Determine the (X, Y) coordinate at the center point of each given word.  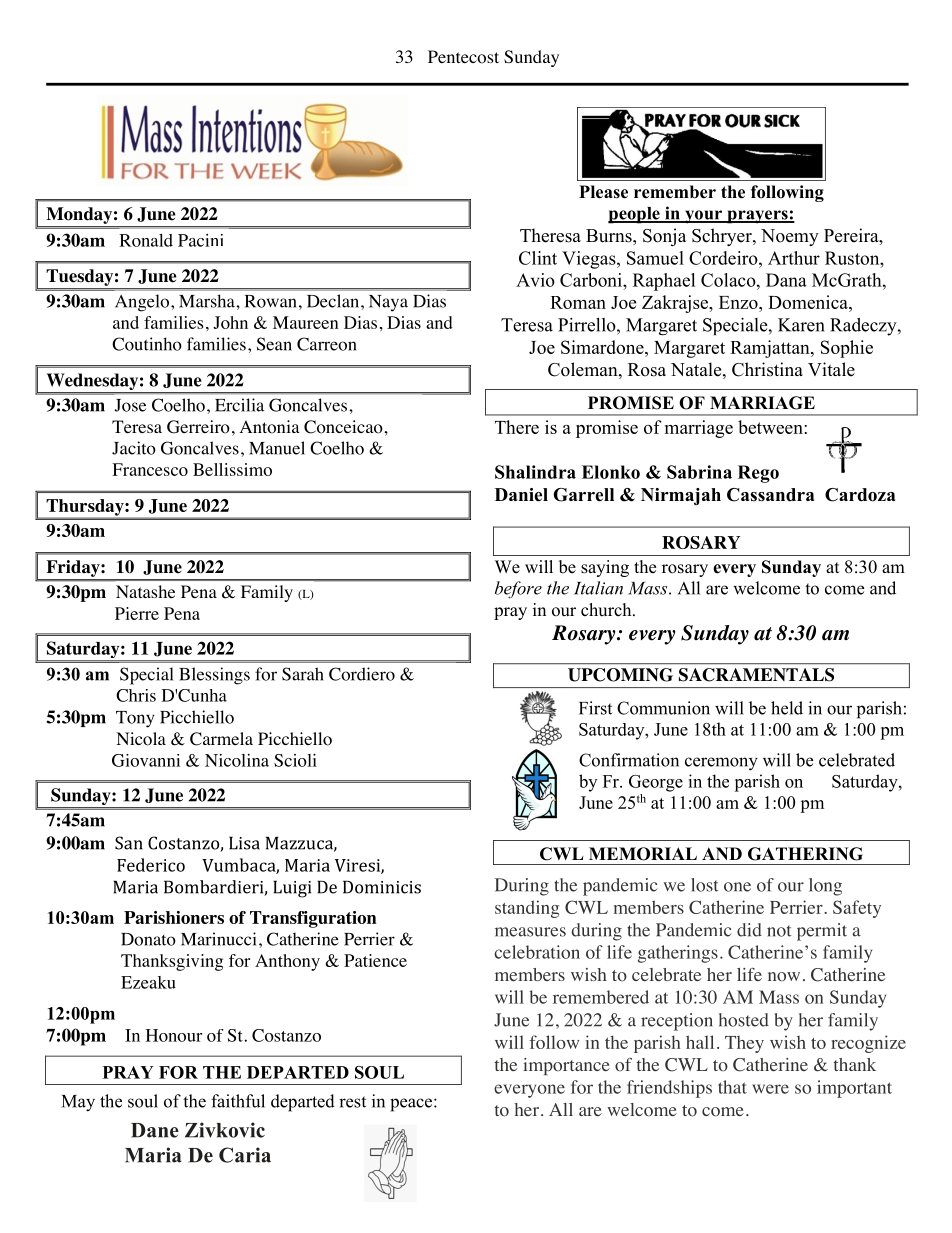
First (595, 708)
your (704, 217)
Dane (155, 1130)
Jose (130, 405)
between (771, 427)
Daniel (521, 495)
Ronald (146, 240)
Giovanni (146, 760)
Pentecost (463, 57)
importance (566, 1066)
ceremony (721, 764)
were (770, 1089)
